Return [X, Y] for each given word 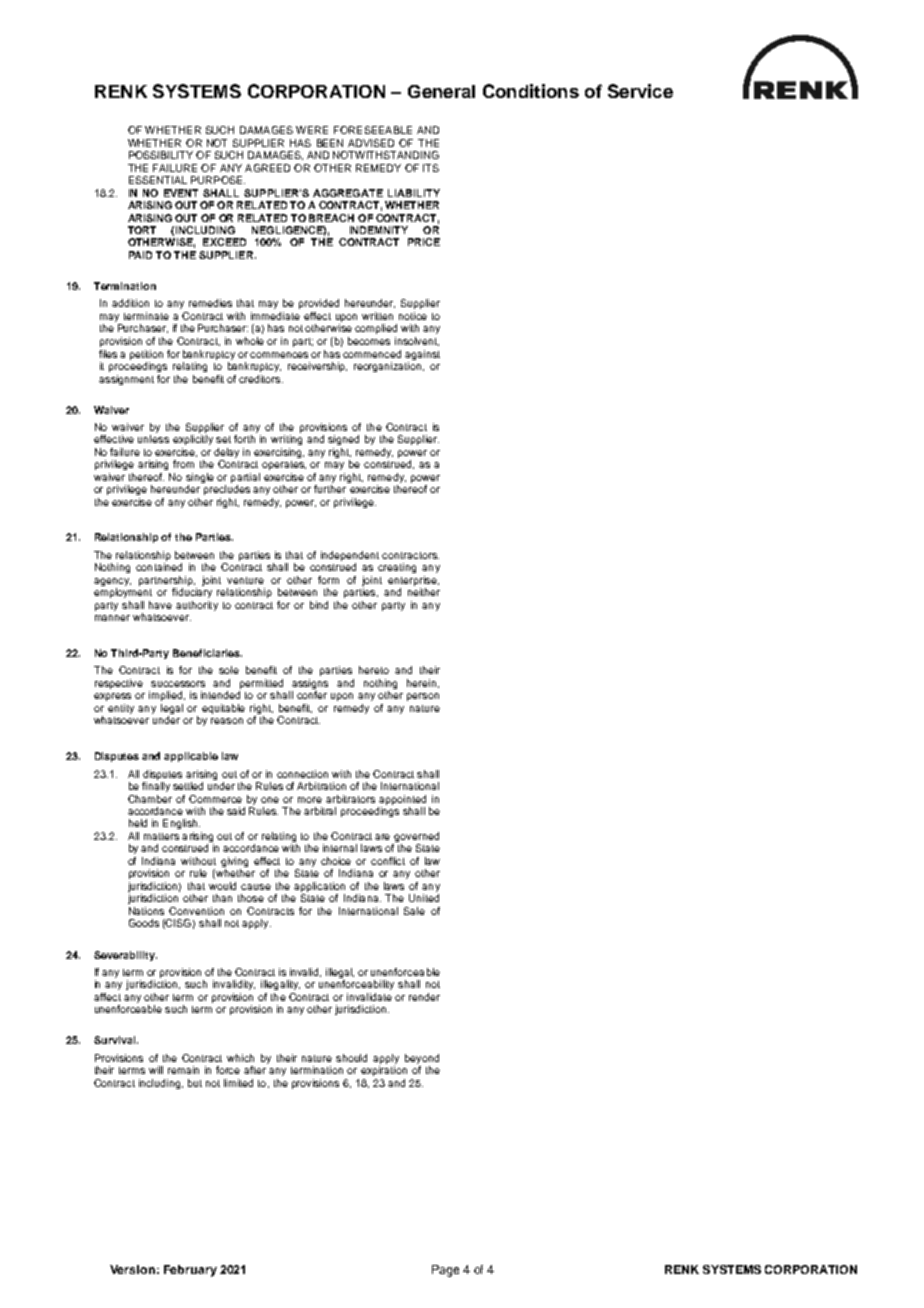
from [183, 464]
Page [445, 1271]
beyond [422, 1059]
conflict [388, 861]
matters [161, 836]
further [330, 489]
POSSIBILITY [161, 155]
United [424, 898]
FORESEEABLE [373, 130]
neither [424, 592]
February [190, 1271]
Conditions [531, 91]
